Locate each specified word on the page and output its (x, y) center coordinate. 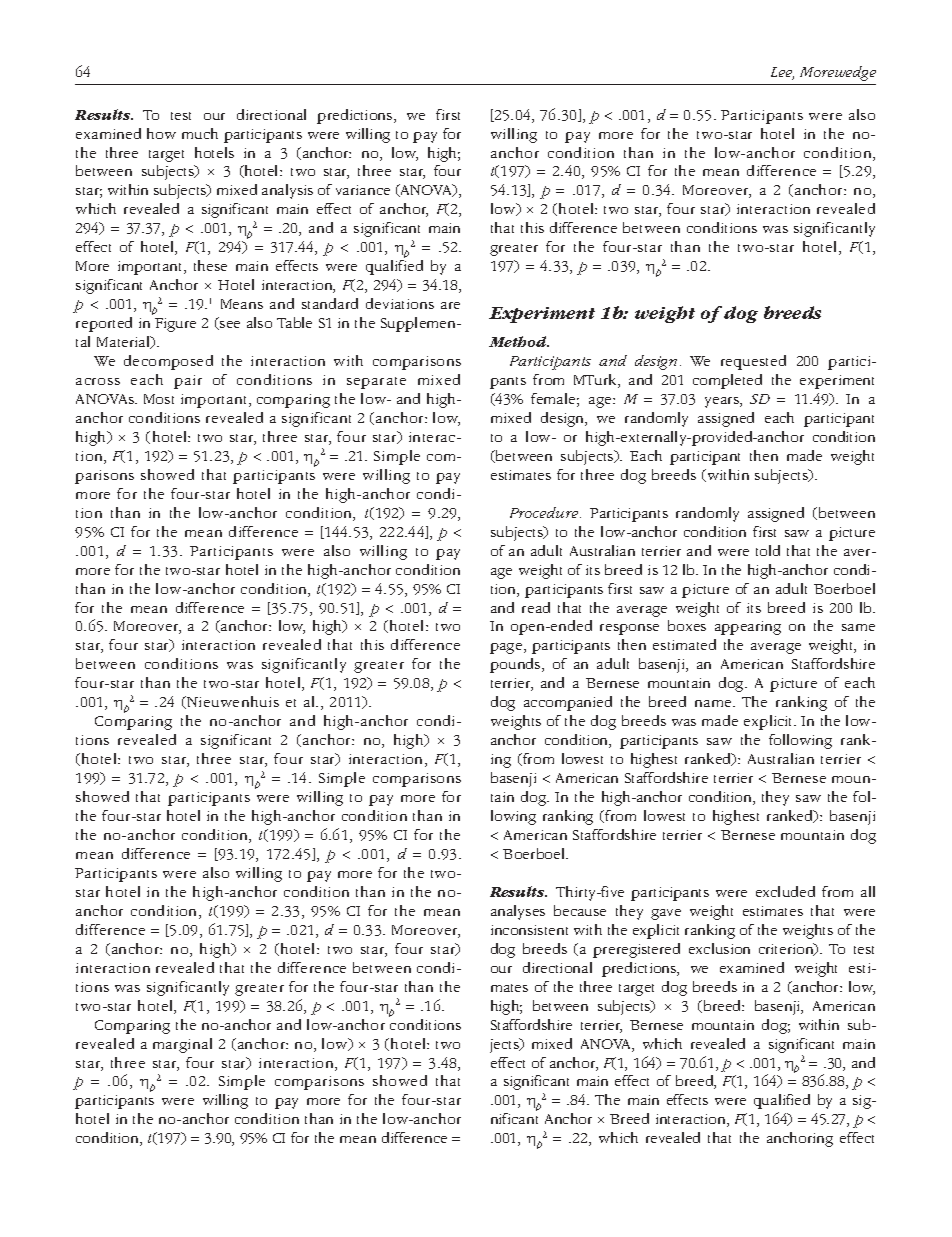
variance (363, 190)
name (714, 703)
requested (753, 362)
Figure (175, 325)
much (200, 133)
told (768, 550)
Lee (782, 73)
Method (519, 341)
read (536, 607)
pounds (516, 665)
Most (159, 399)
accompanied (568, 703)
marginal (182, 1045)
